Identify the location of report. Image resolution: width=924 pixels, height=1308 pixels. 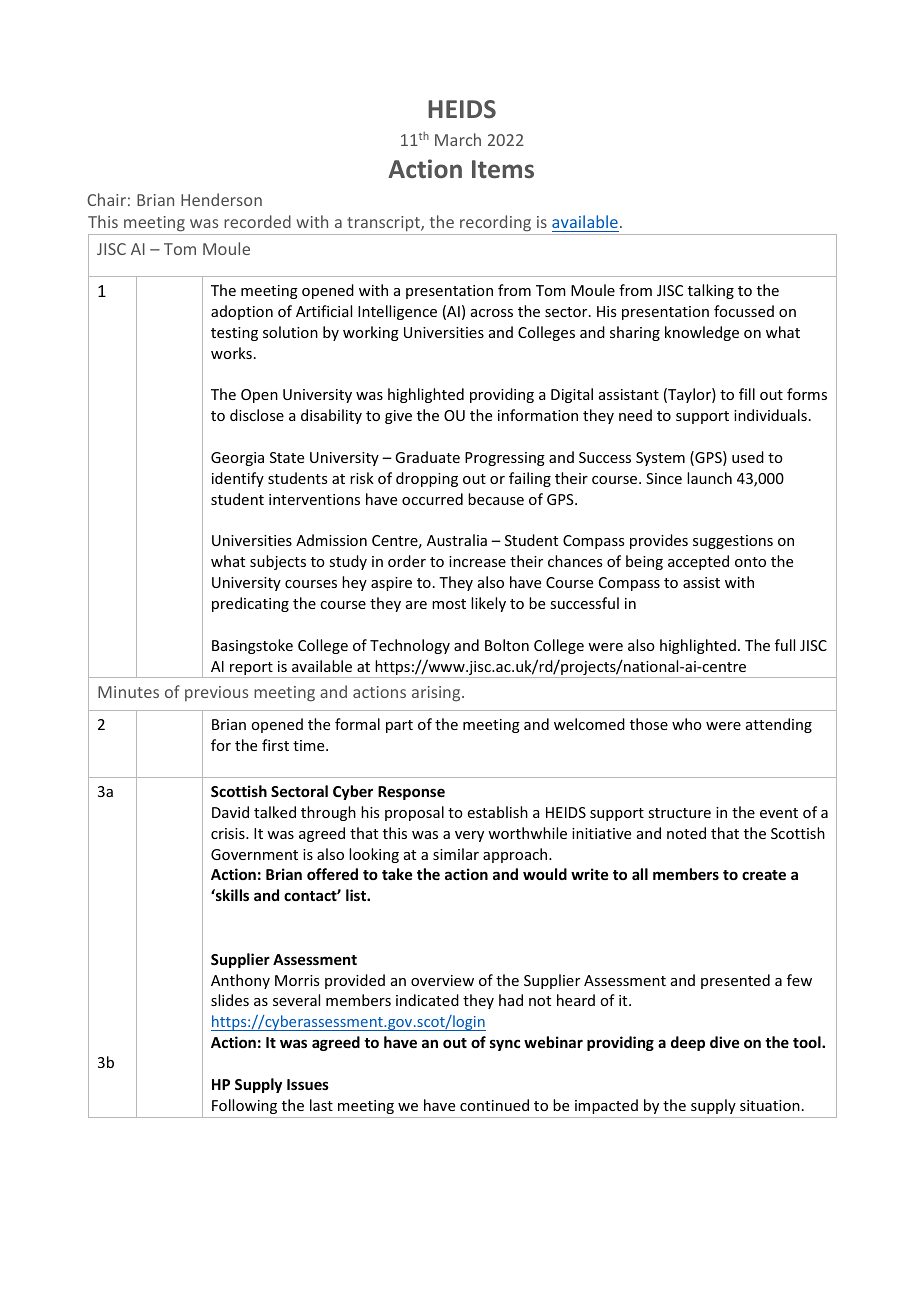
(251, 670).
